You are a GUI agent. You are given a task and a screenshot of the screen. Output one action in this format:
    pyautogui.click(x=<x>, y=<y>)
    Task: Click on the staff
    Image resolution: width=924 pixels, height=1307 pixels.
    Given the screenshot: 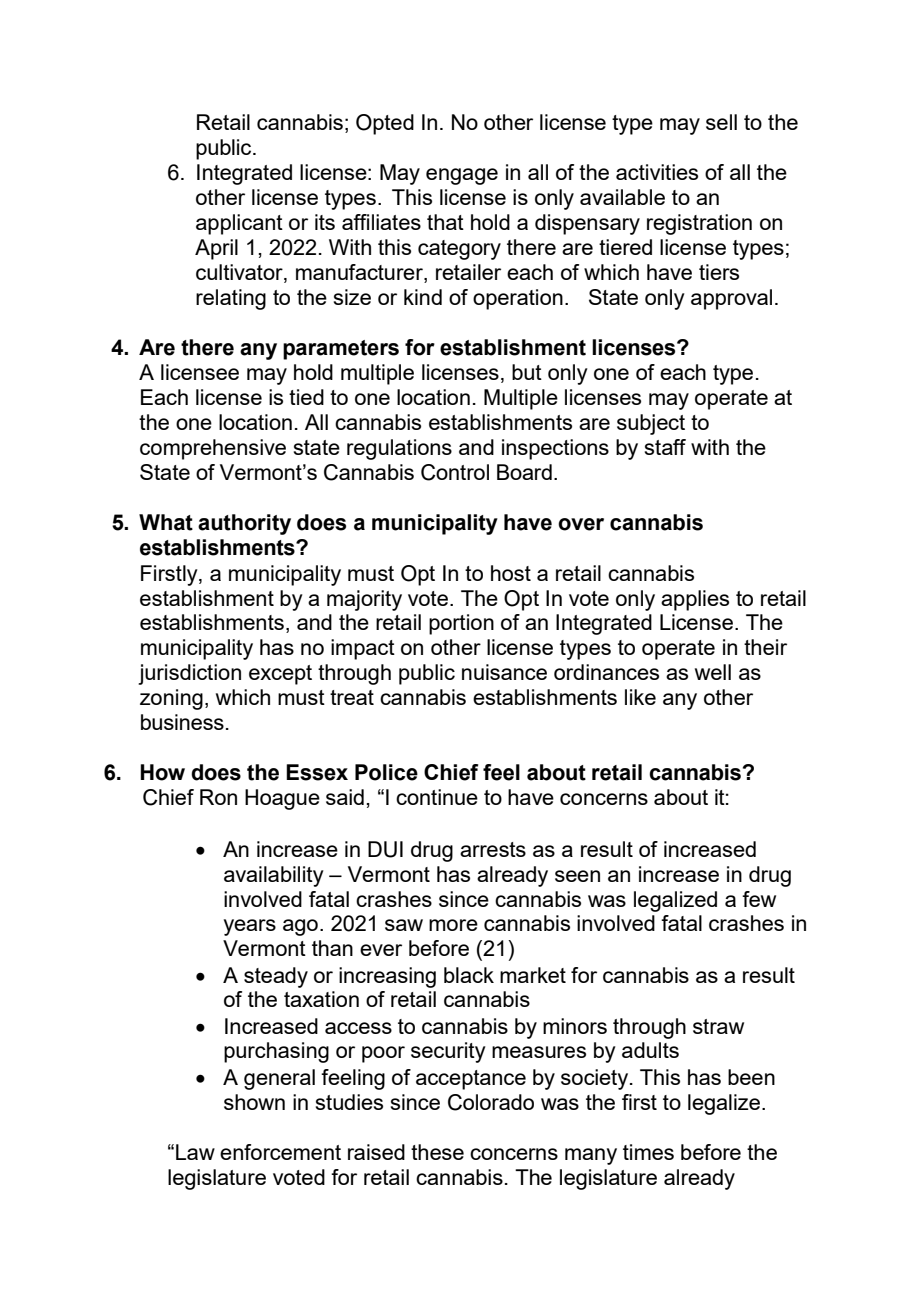 What is the action you would take?
    pyautogui.click(x=665, y=447)
